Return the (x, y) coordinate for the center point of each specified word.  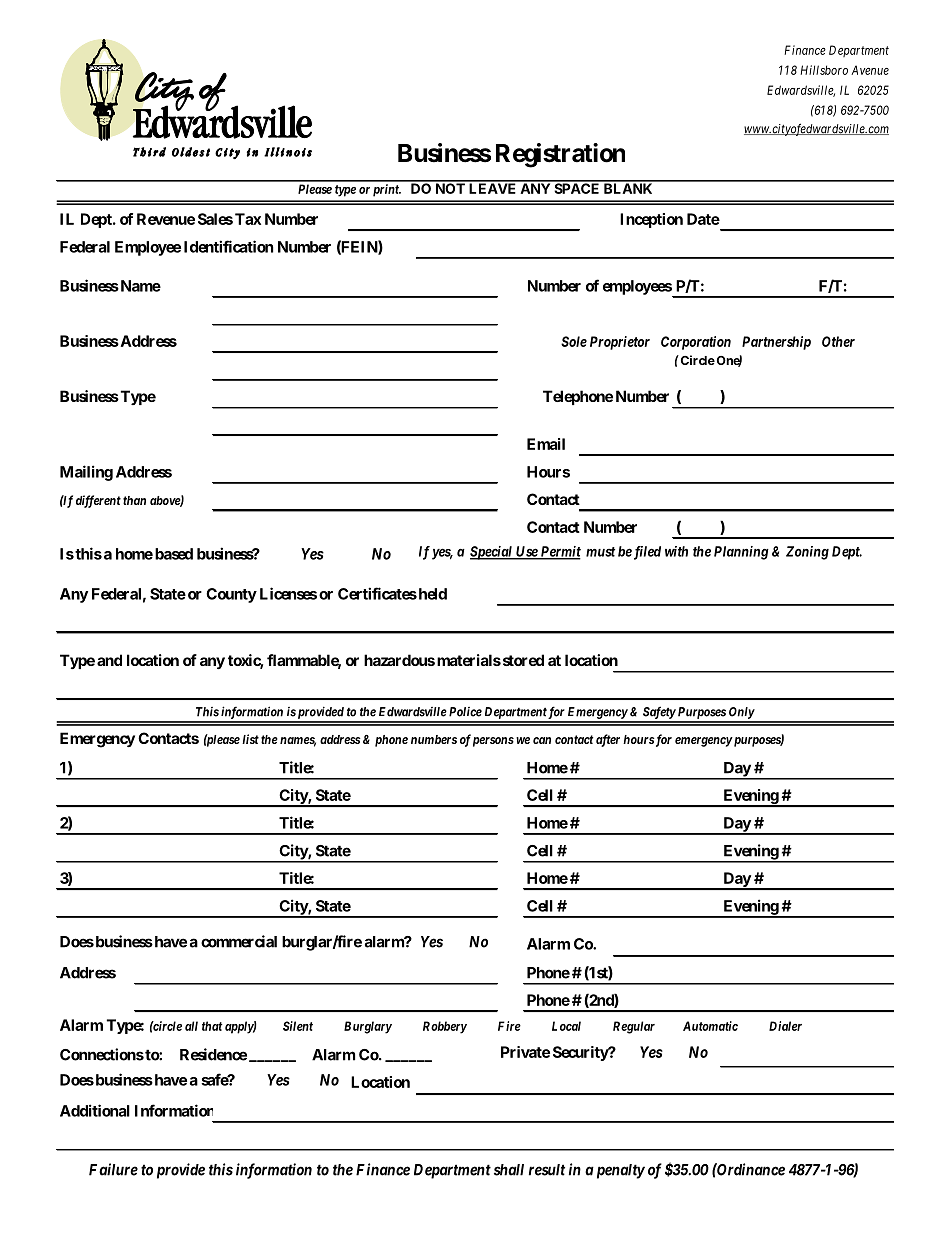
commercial (239, 941)
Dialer (785, 1026)
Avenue (870, 70)
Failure (113, 1169)
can (542, 740)
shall (509, 1170)
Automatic (710, 1026)
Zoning (807, 553)
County (231, 595)
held (431, 594)
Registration (560, 155)
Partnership (776, 343)
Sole (574, 341)
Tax (248, 219)
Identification (228, 246)
